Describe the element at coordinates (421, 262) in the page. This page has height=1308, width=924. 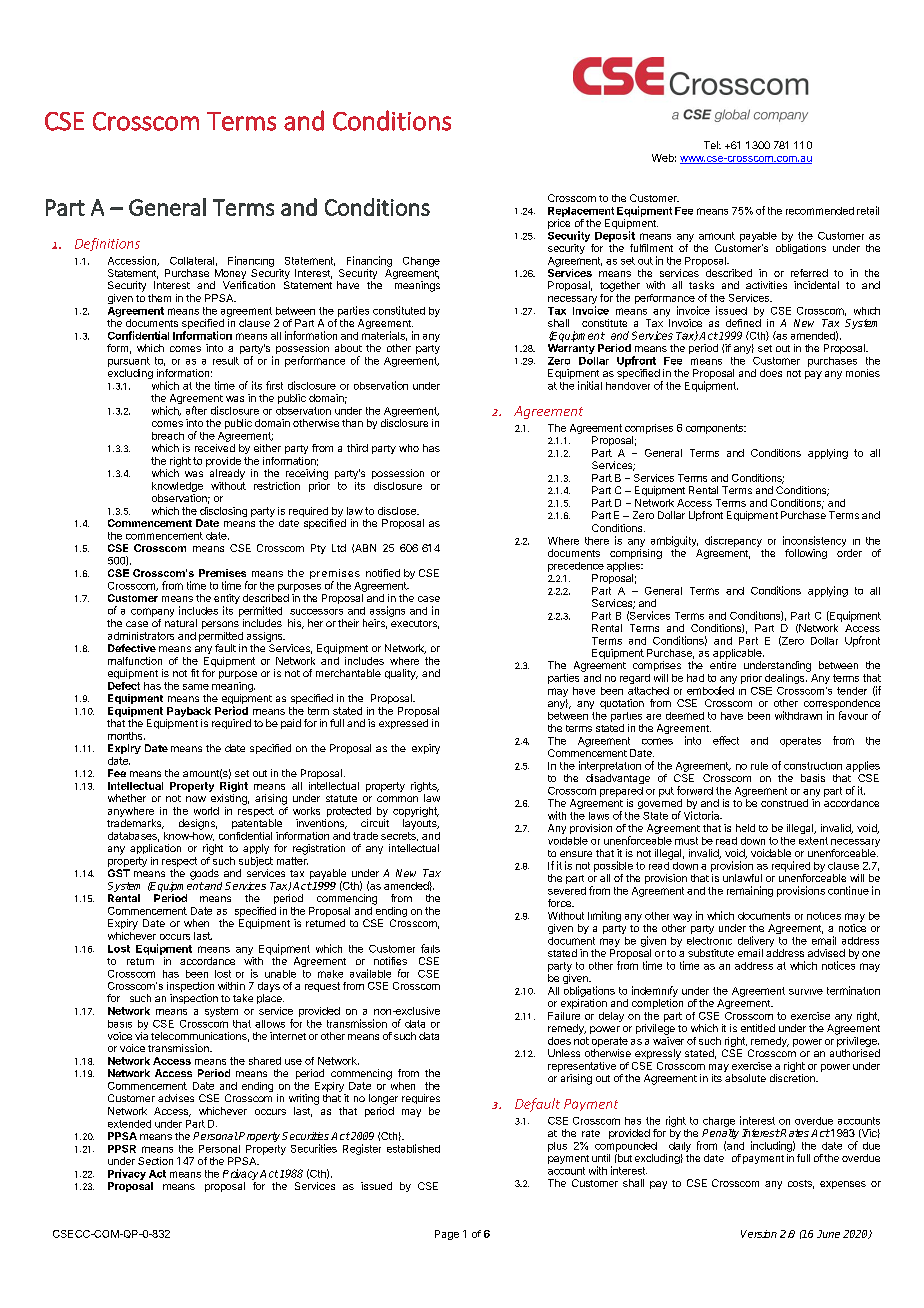
I see `Change` at that location.
